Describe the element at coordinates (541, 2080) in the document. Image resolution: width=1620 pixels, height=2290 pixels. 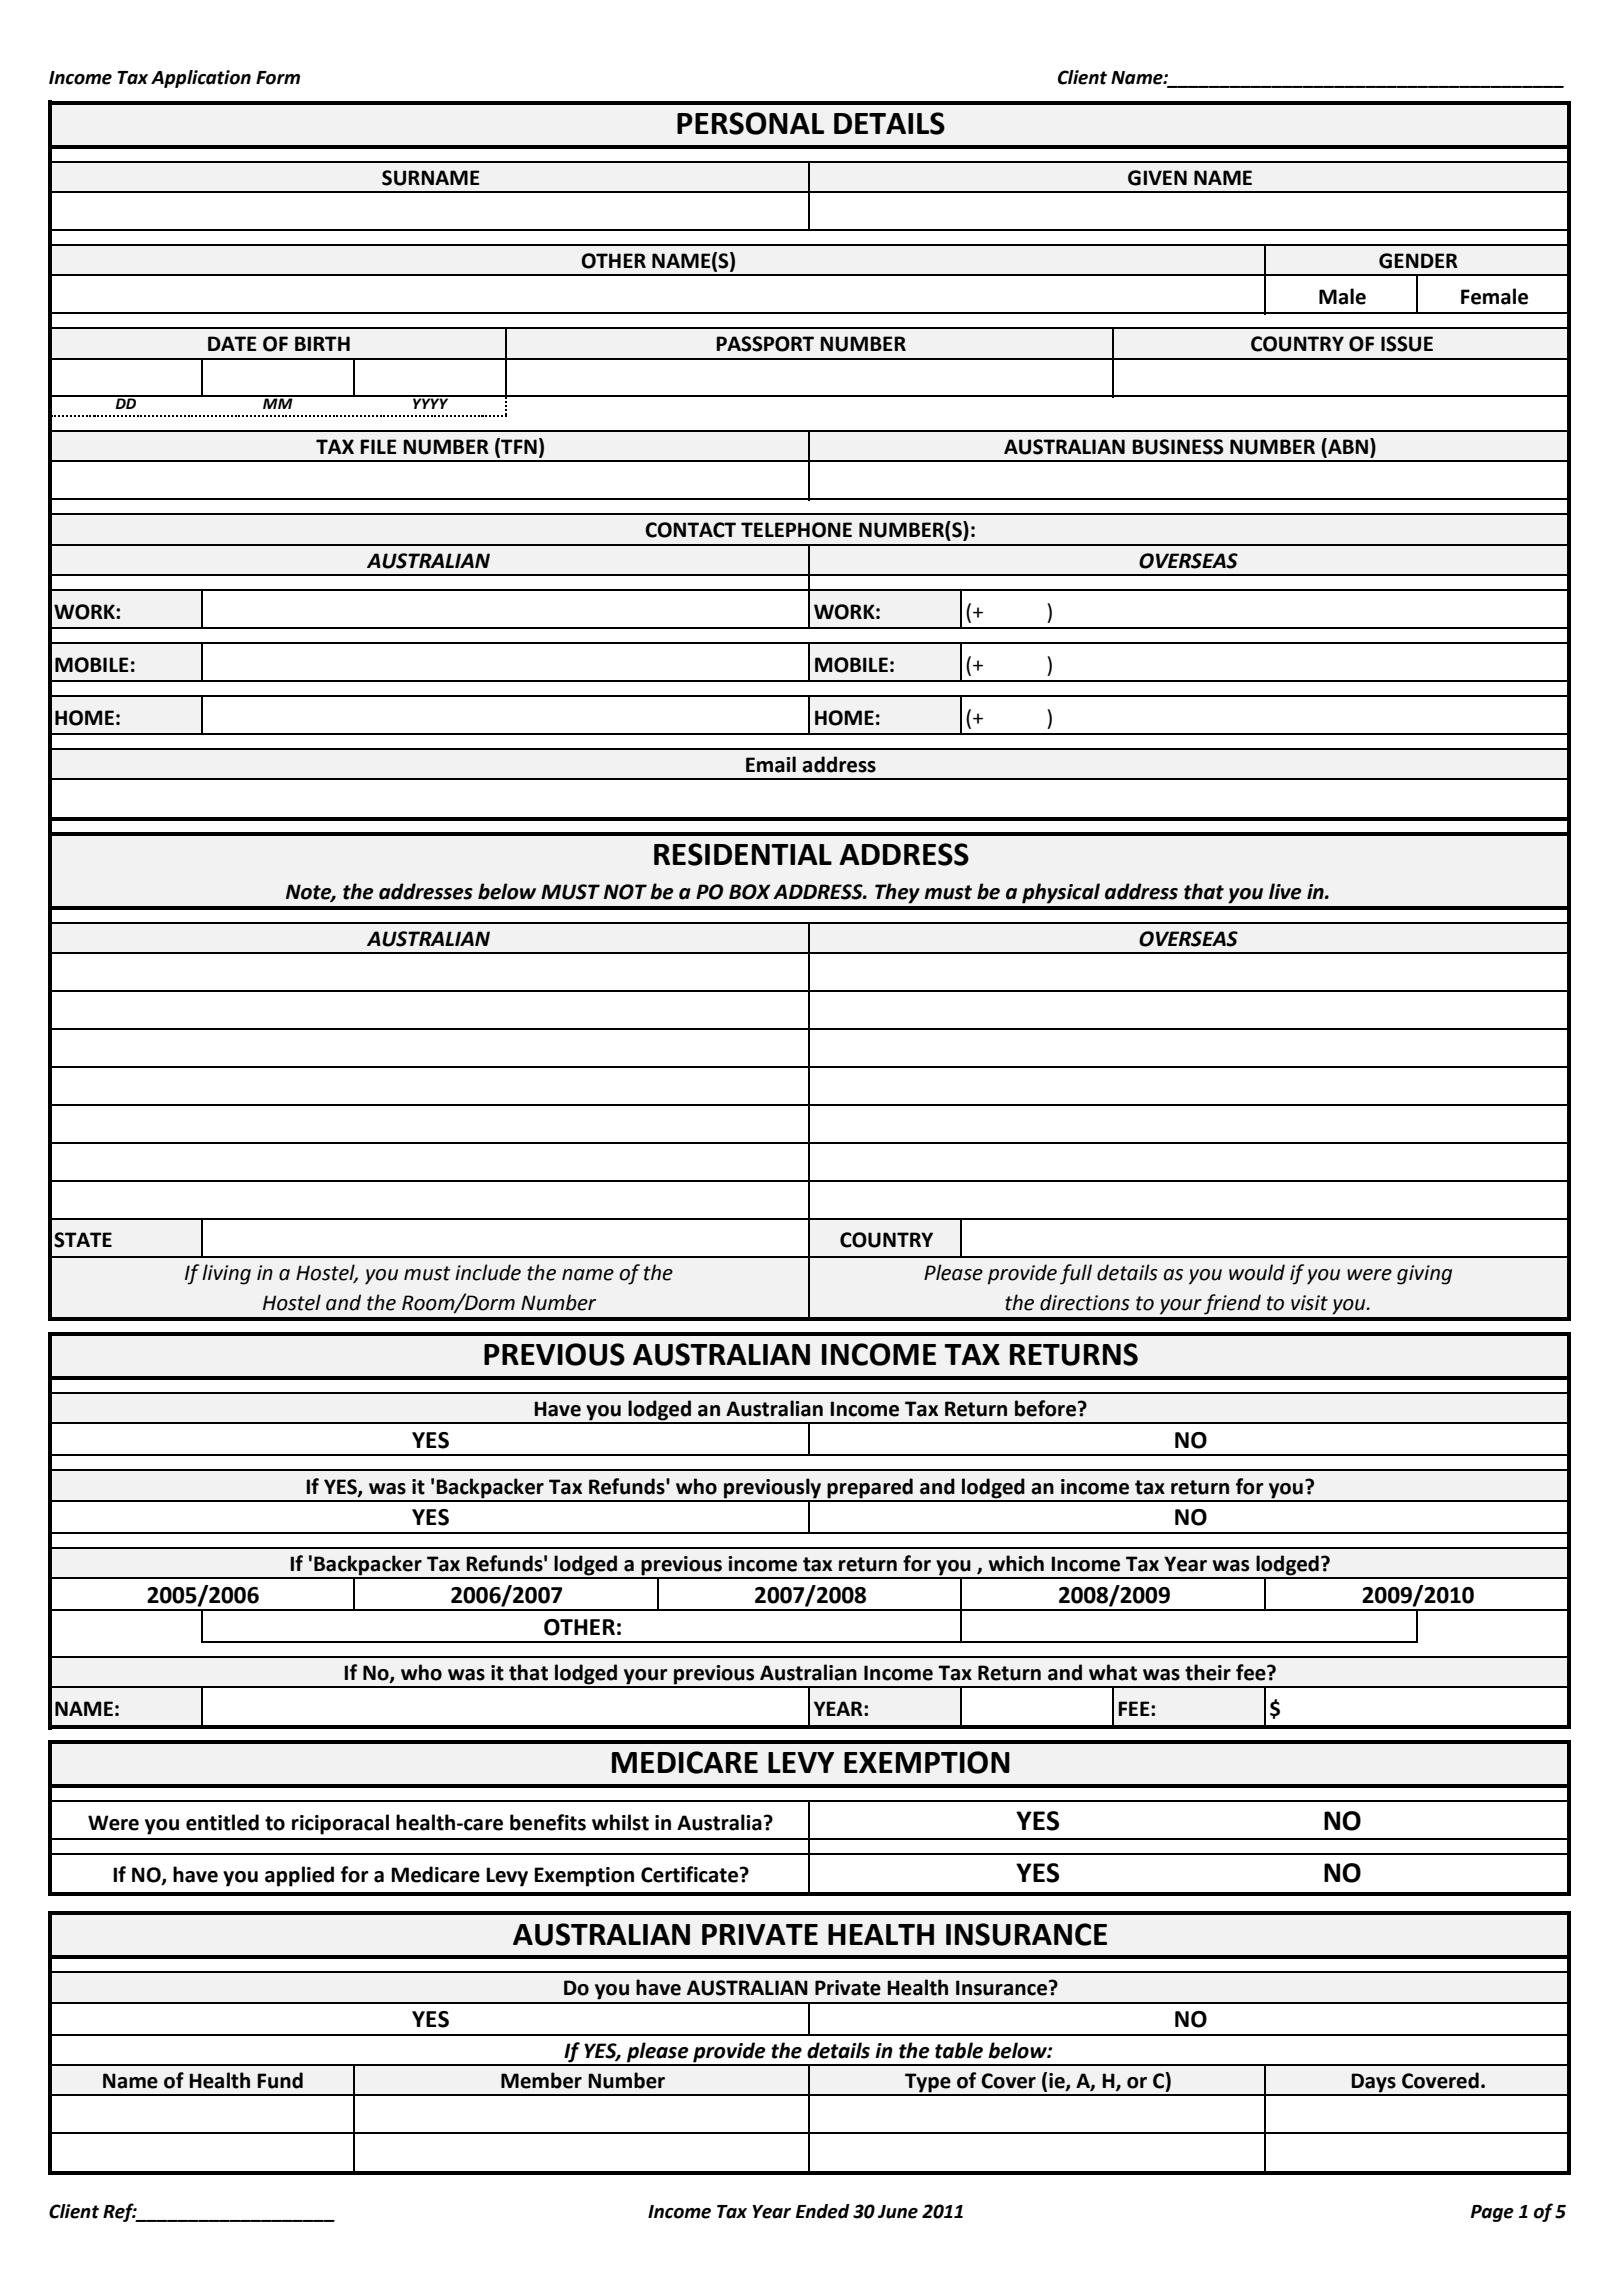
I see `Member` at that location.
